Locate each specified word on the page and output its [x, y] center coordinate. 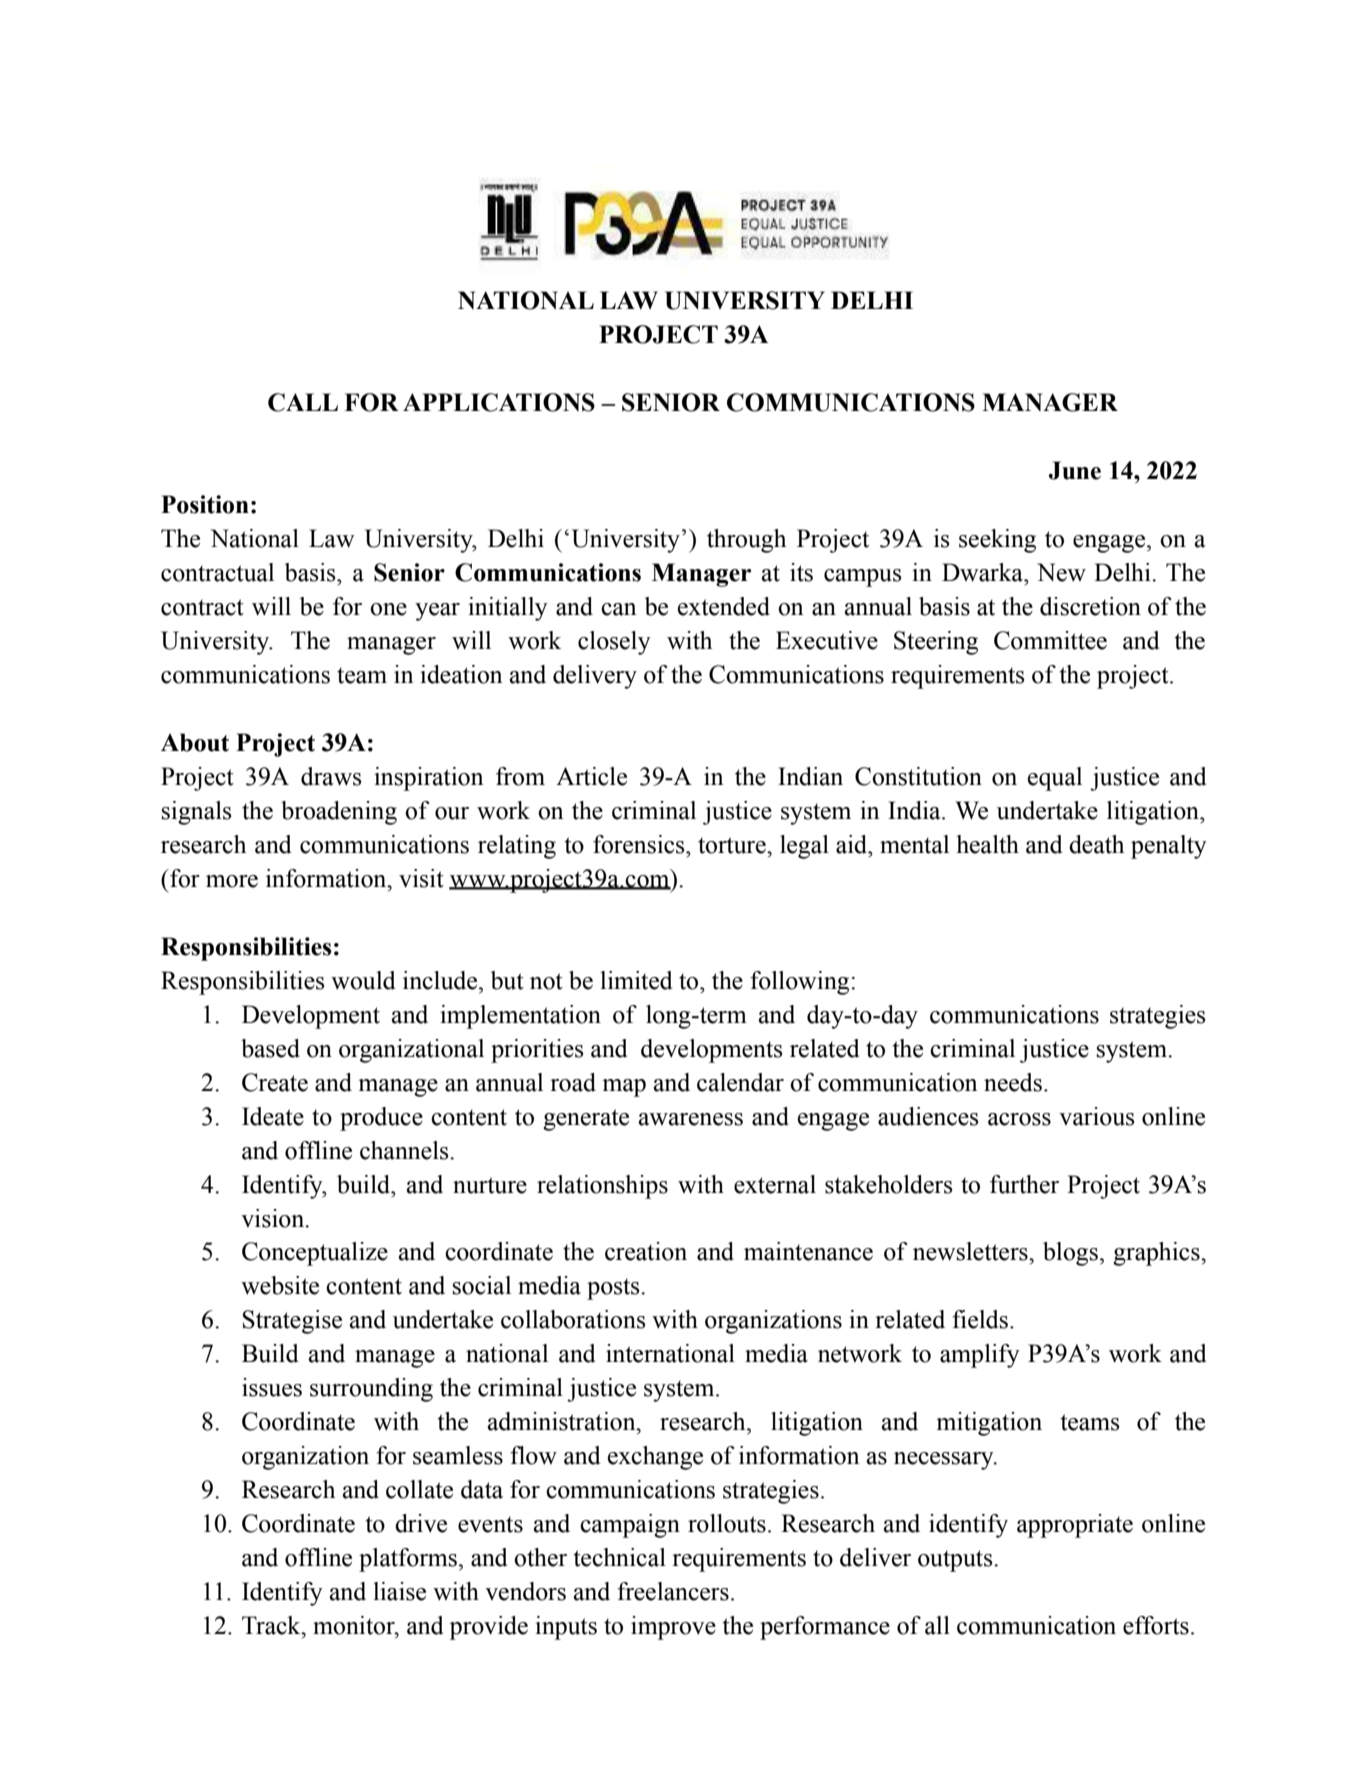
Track [272, 1625]
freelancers [673, 1591]
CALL [303, 402]
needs [1013, 1082]
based [270, 1048]
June [1075, 470]
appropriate [1075, 1526]
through [746, 541]
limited [636, 980]
